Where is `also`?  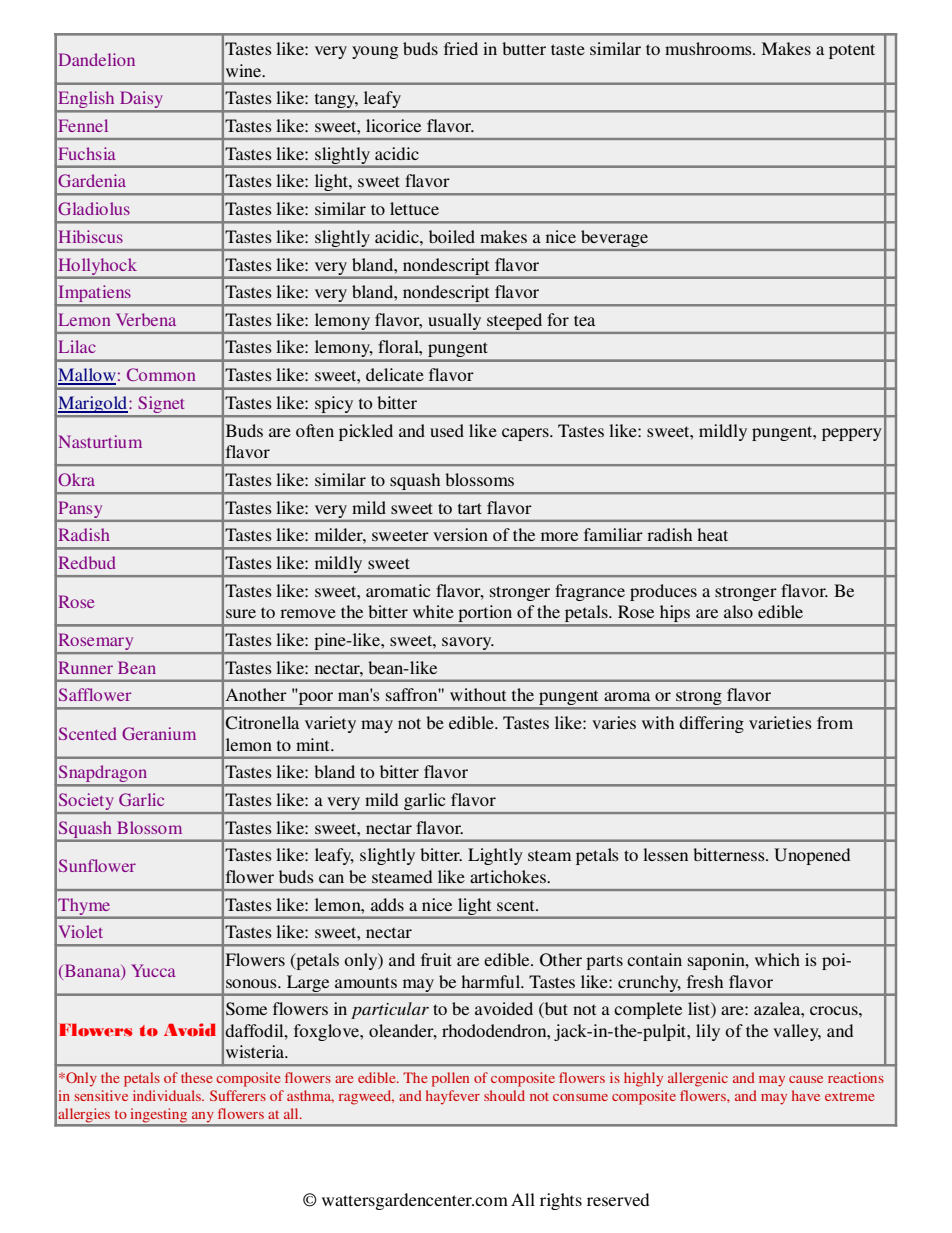 also is located at coordinates (738, 611).
